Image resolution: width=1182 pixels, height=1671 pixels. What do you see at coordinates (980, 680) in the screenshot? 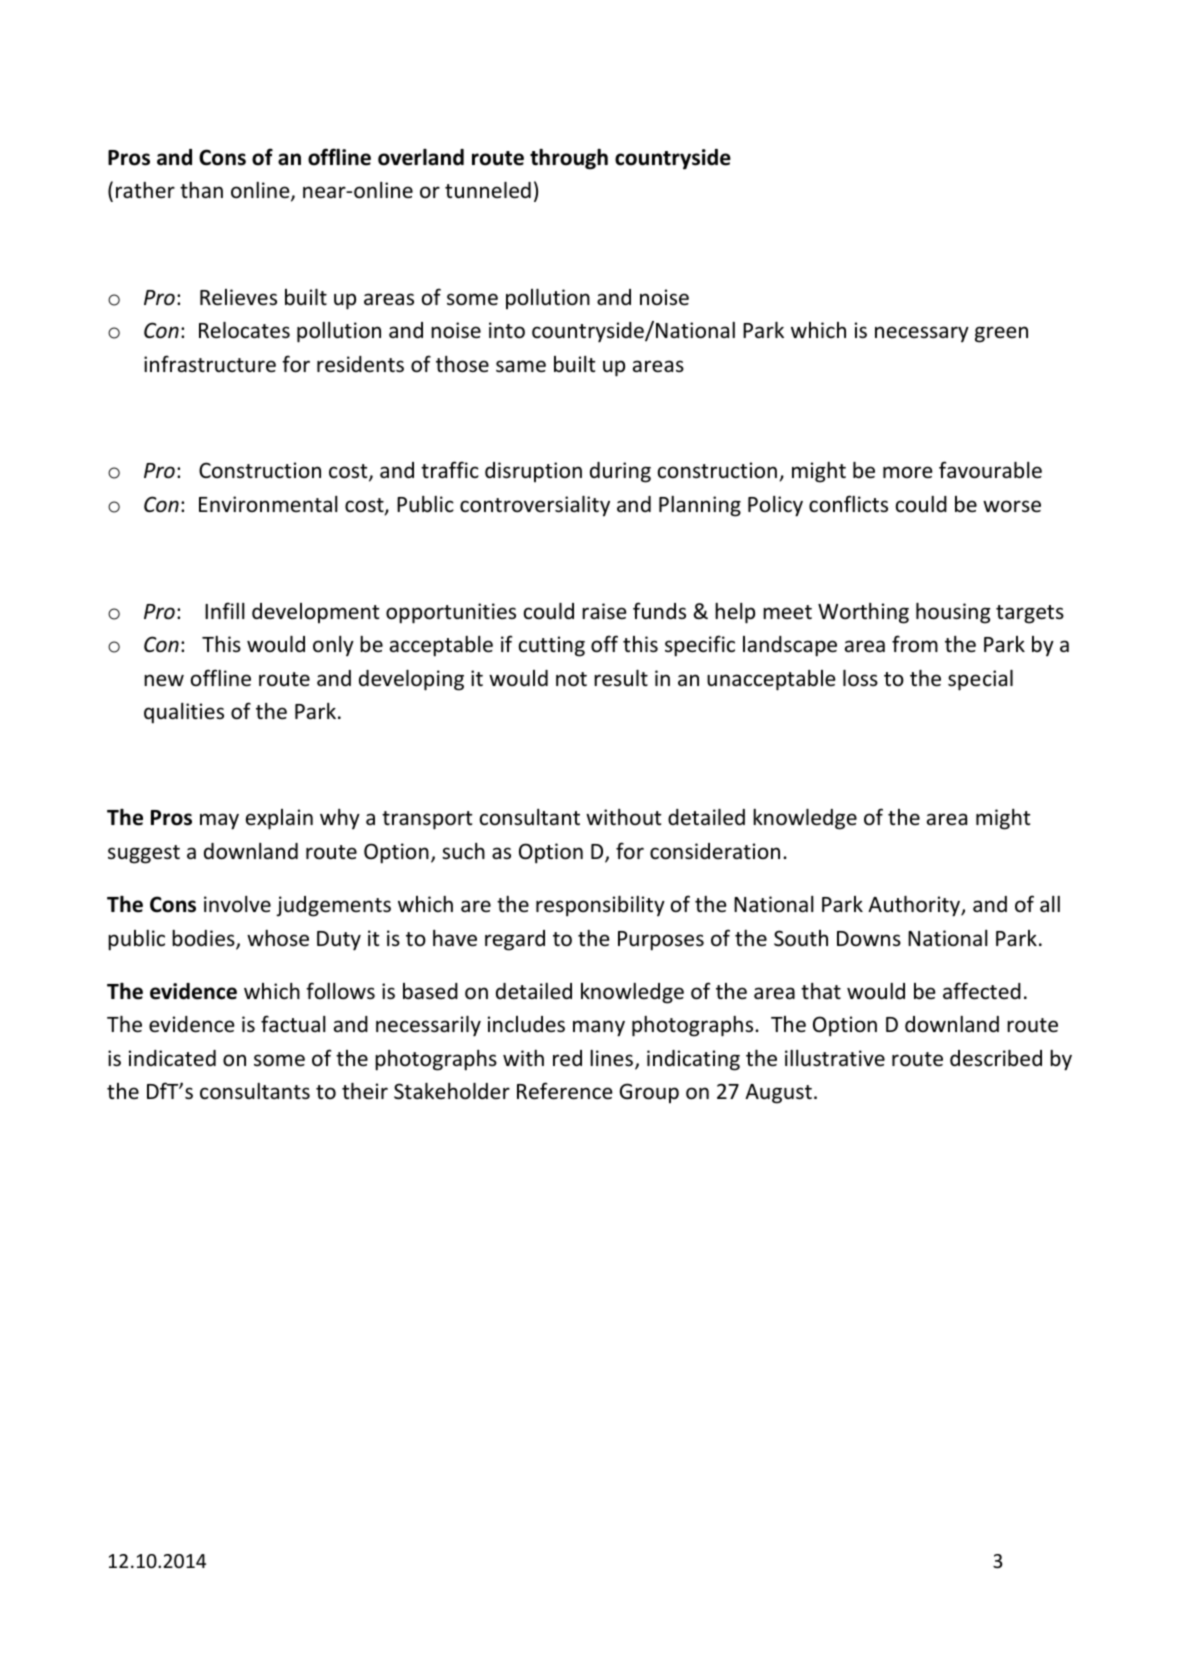
I see `special` at bounding box center [980, 680].
